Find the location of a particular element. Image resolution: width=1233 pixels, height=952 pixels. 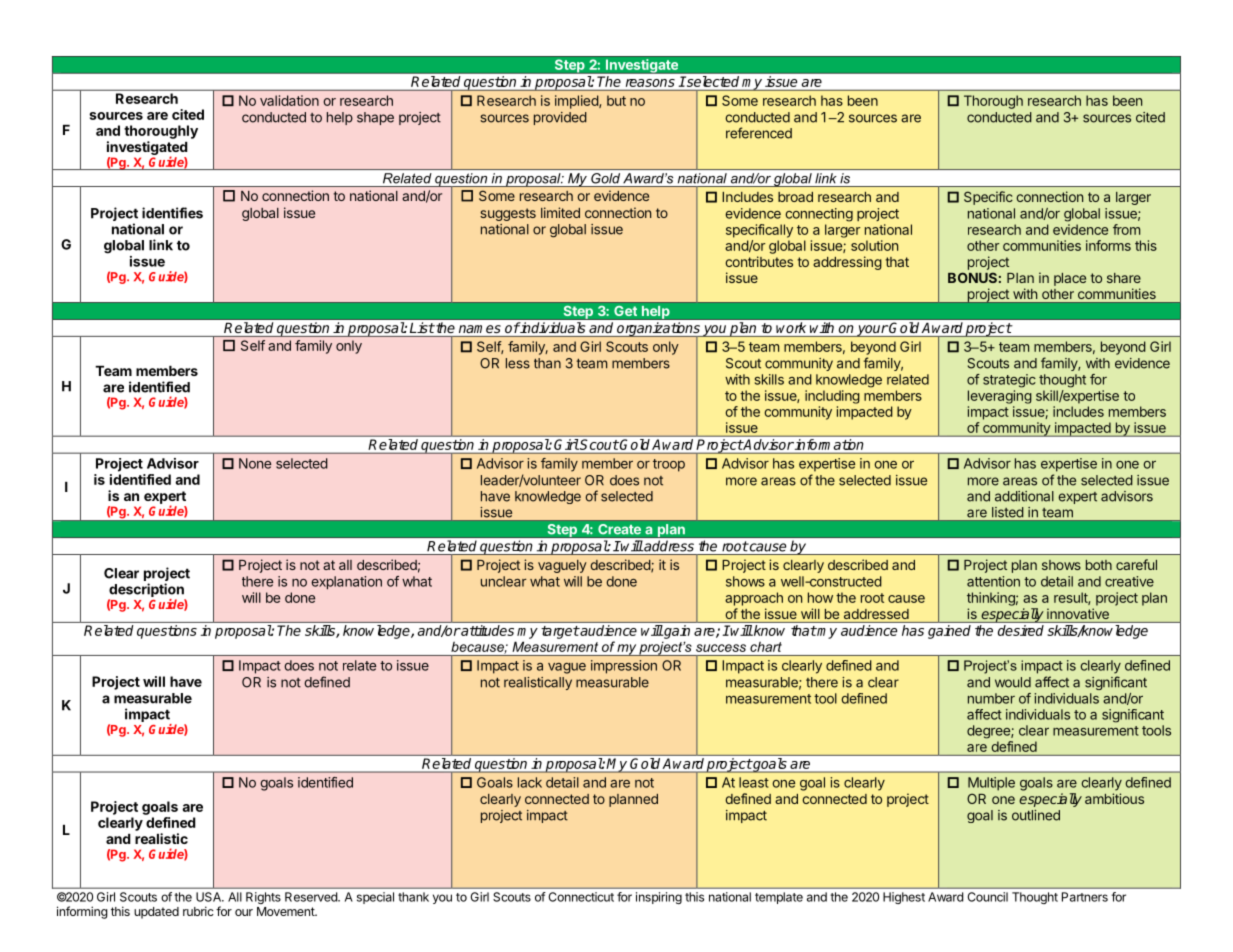

attention is located at coordinates (993, 581).
